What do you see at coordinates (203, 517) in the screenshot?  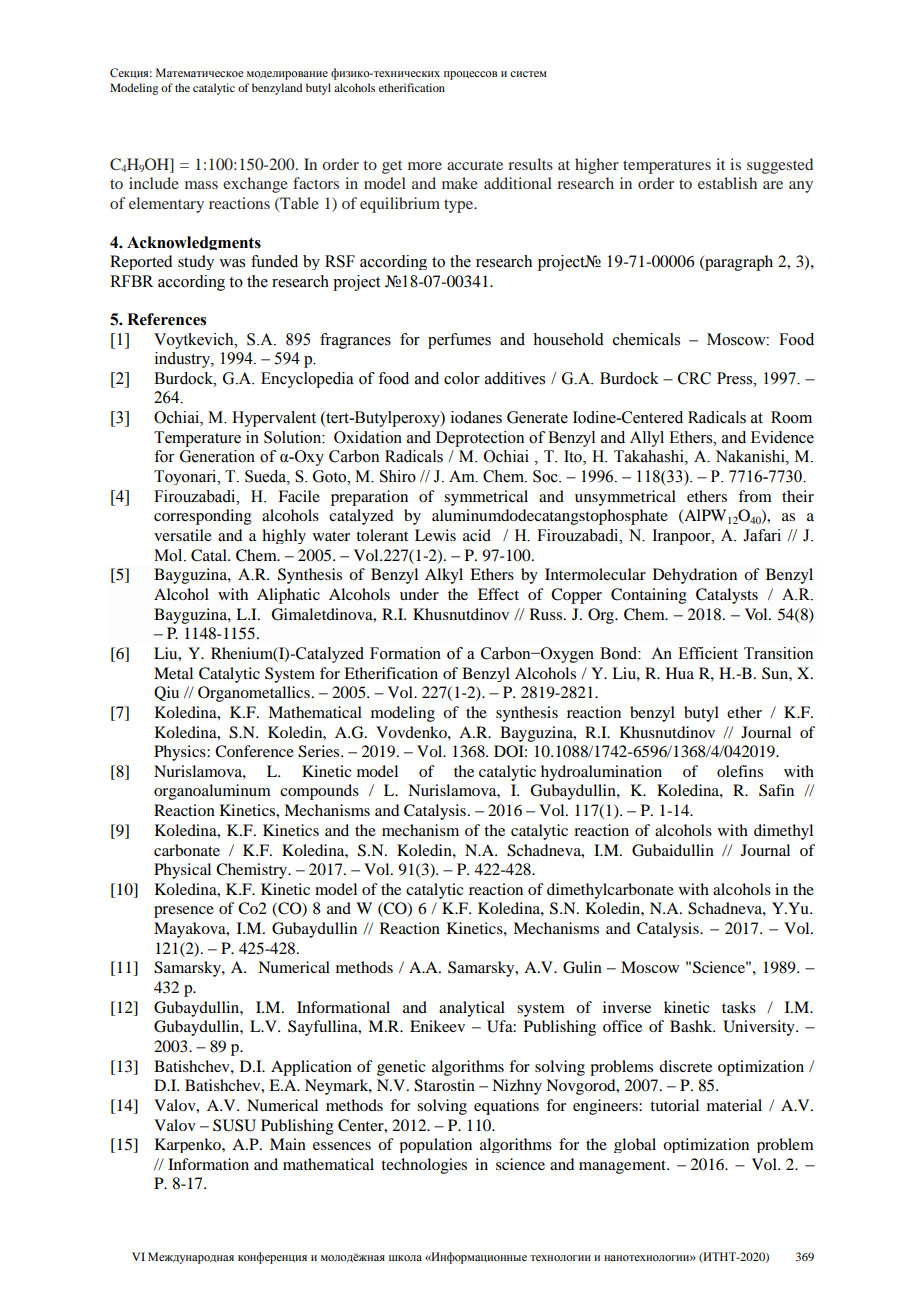 I see `corresponding` at bounding box center [203, 517].
